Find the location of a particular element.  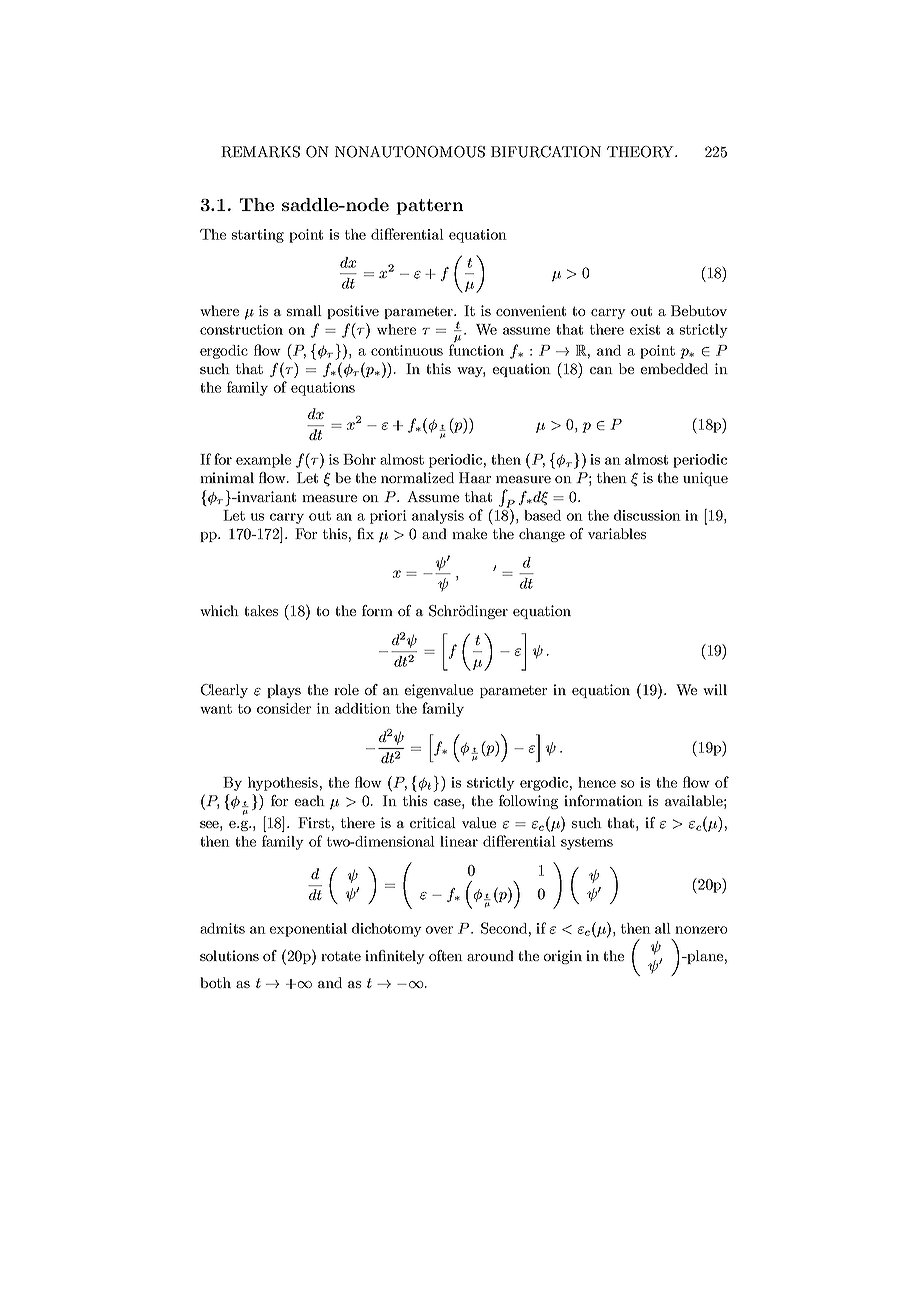

takes is located at coordinates (261, 610).
